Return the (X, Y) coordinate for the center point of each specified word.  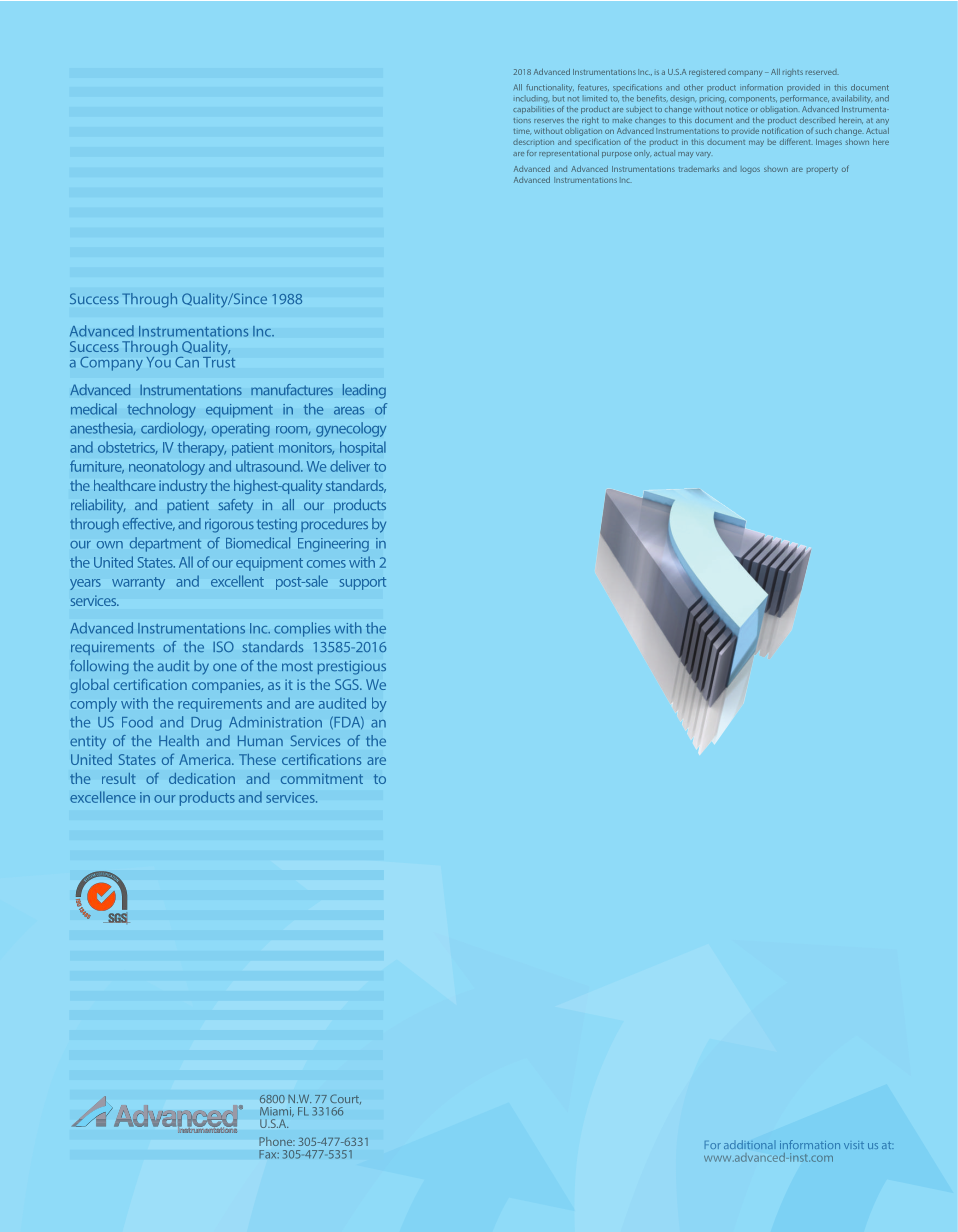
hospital (363, 448)
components (753, 99)
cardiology (173, 429)
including (531, 99)
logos (750, 170)
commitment (322, 778)
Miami (277, 1112)
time (522, 132)
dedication (202, 778)
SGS (348, 684)
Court (345, 1099)
